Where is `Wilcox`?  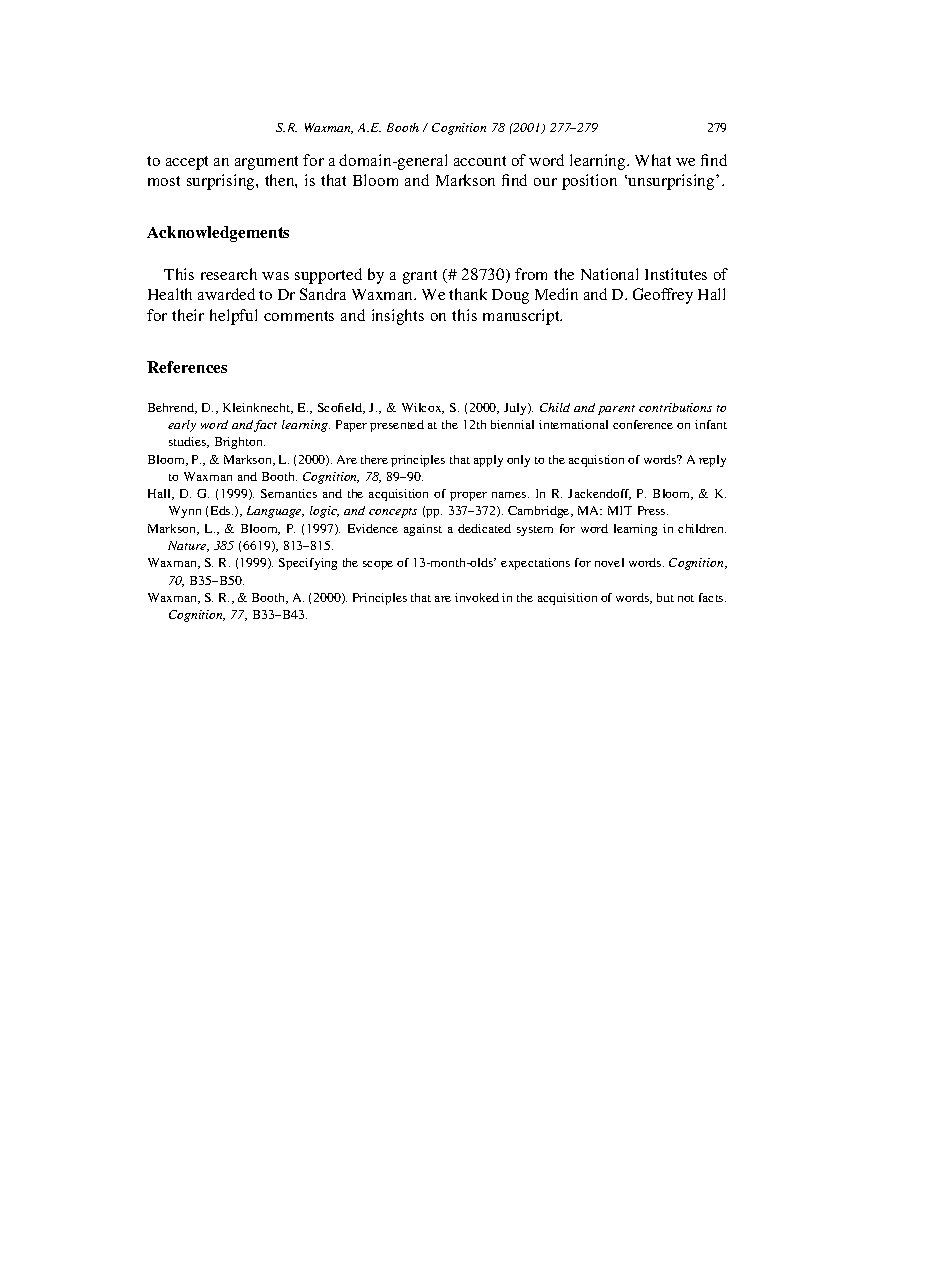 Wilcox is located at coordinates (423, 408).
